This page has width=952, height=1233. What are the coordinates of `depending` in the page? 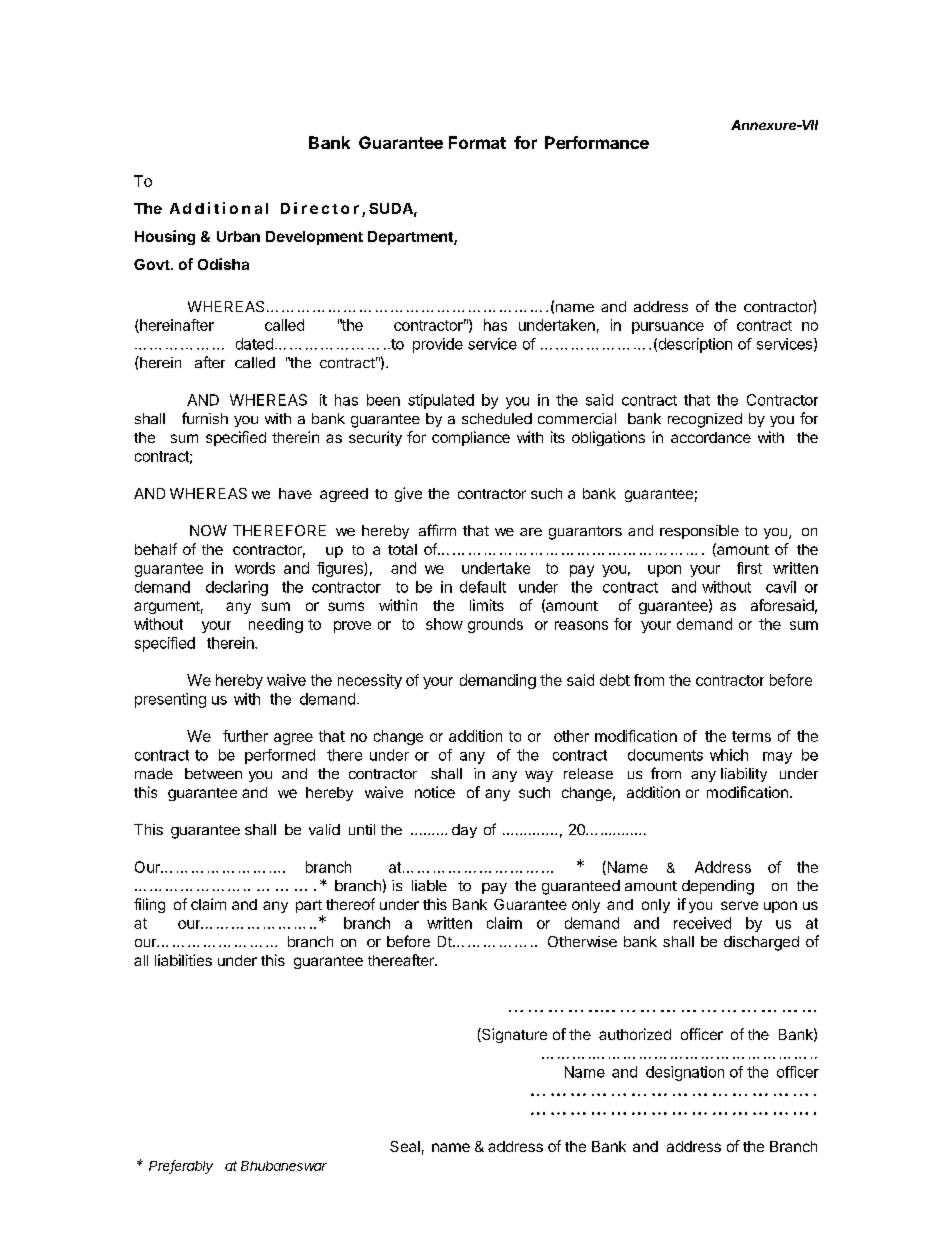 It's located at (718, 887).
